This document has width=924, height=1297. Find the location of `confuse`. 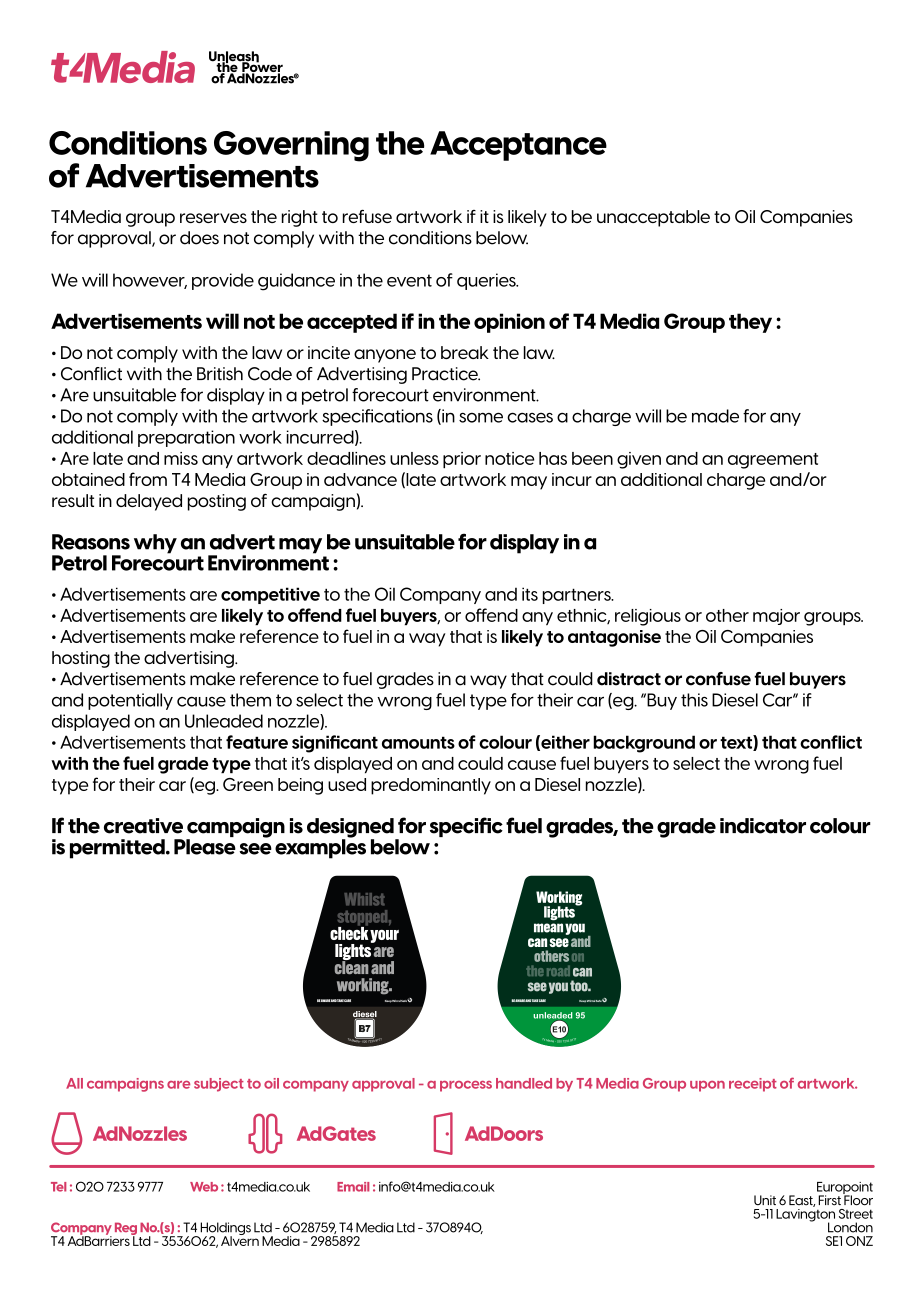

confuse is located at coordinates (718, 679).
